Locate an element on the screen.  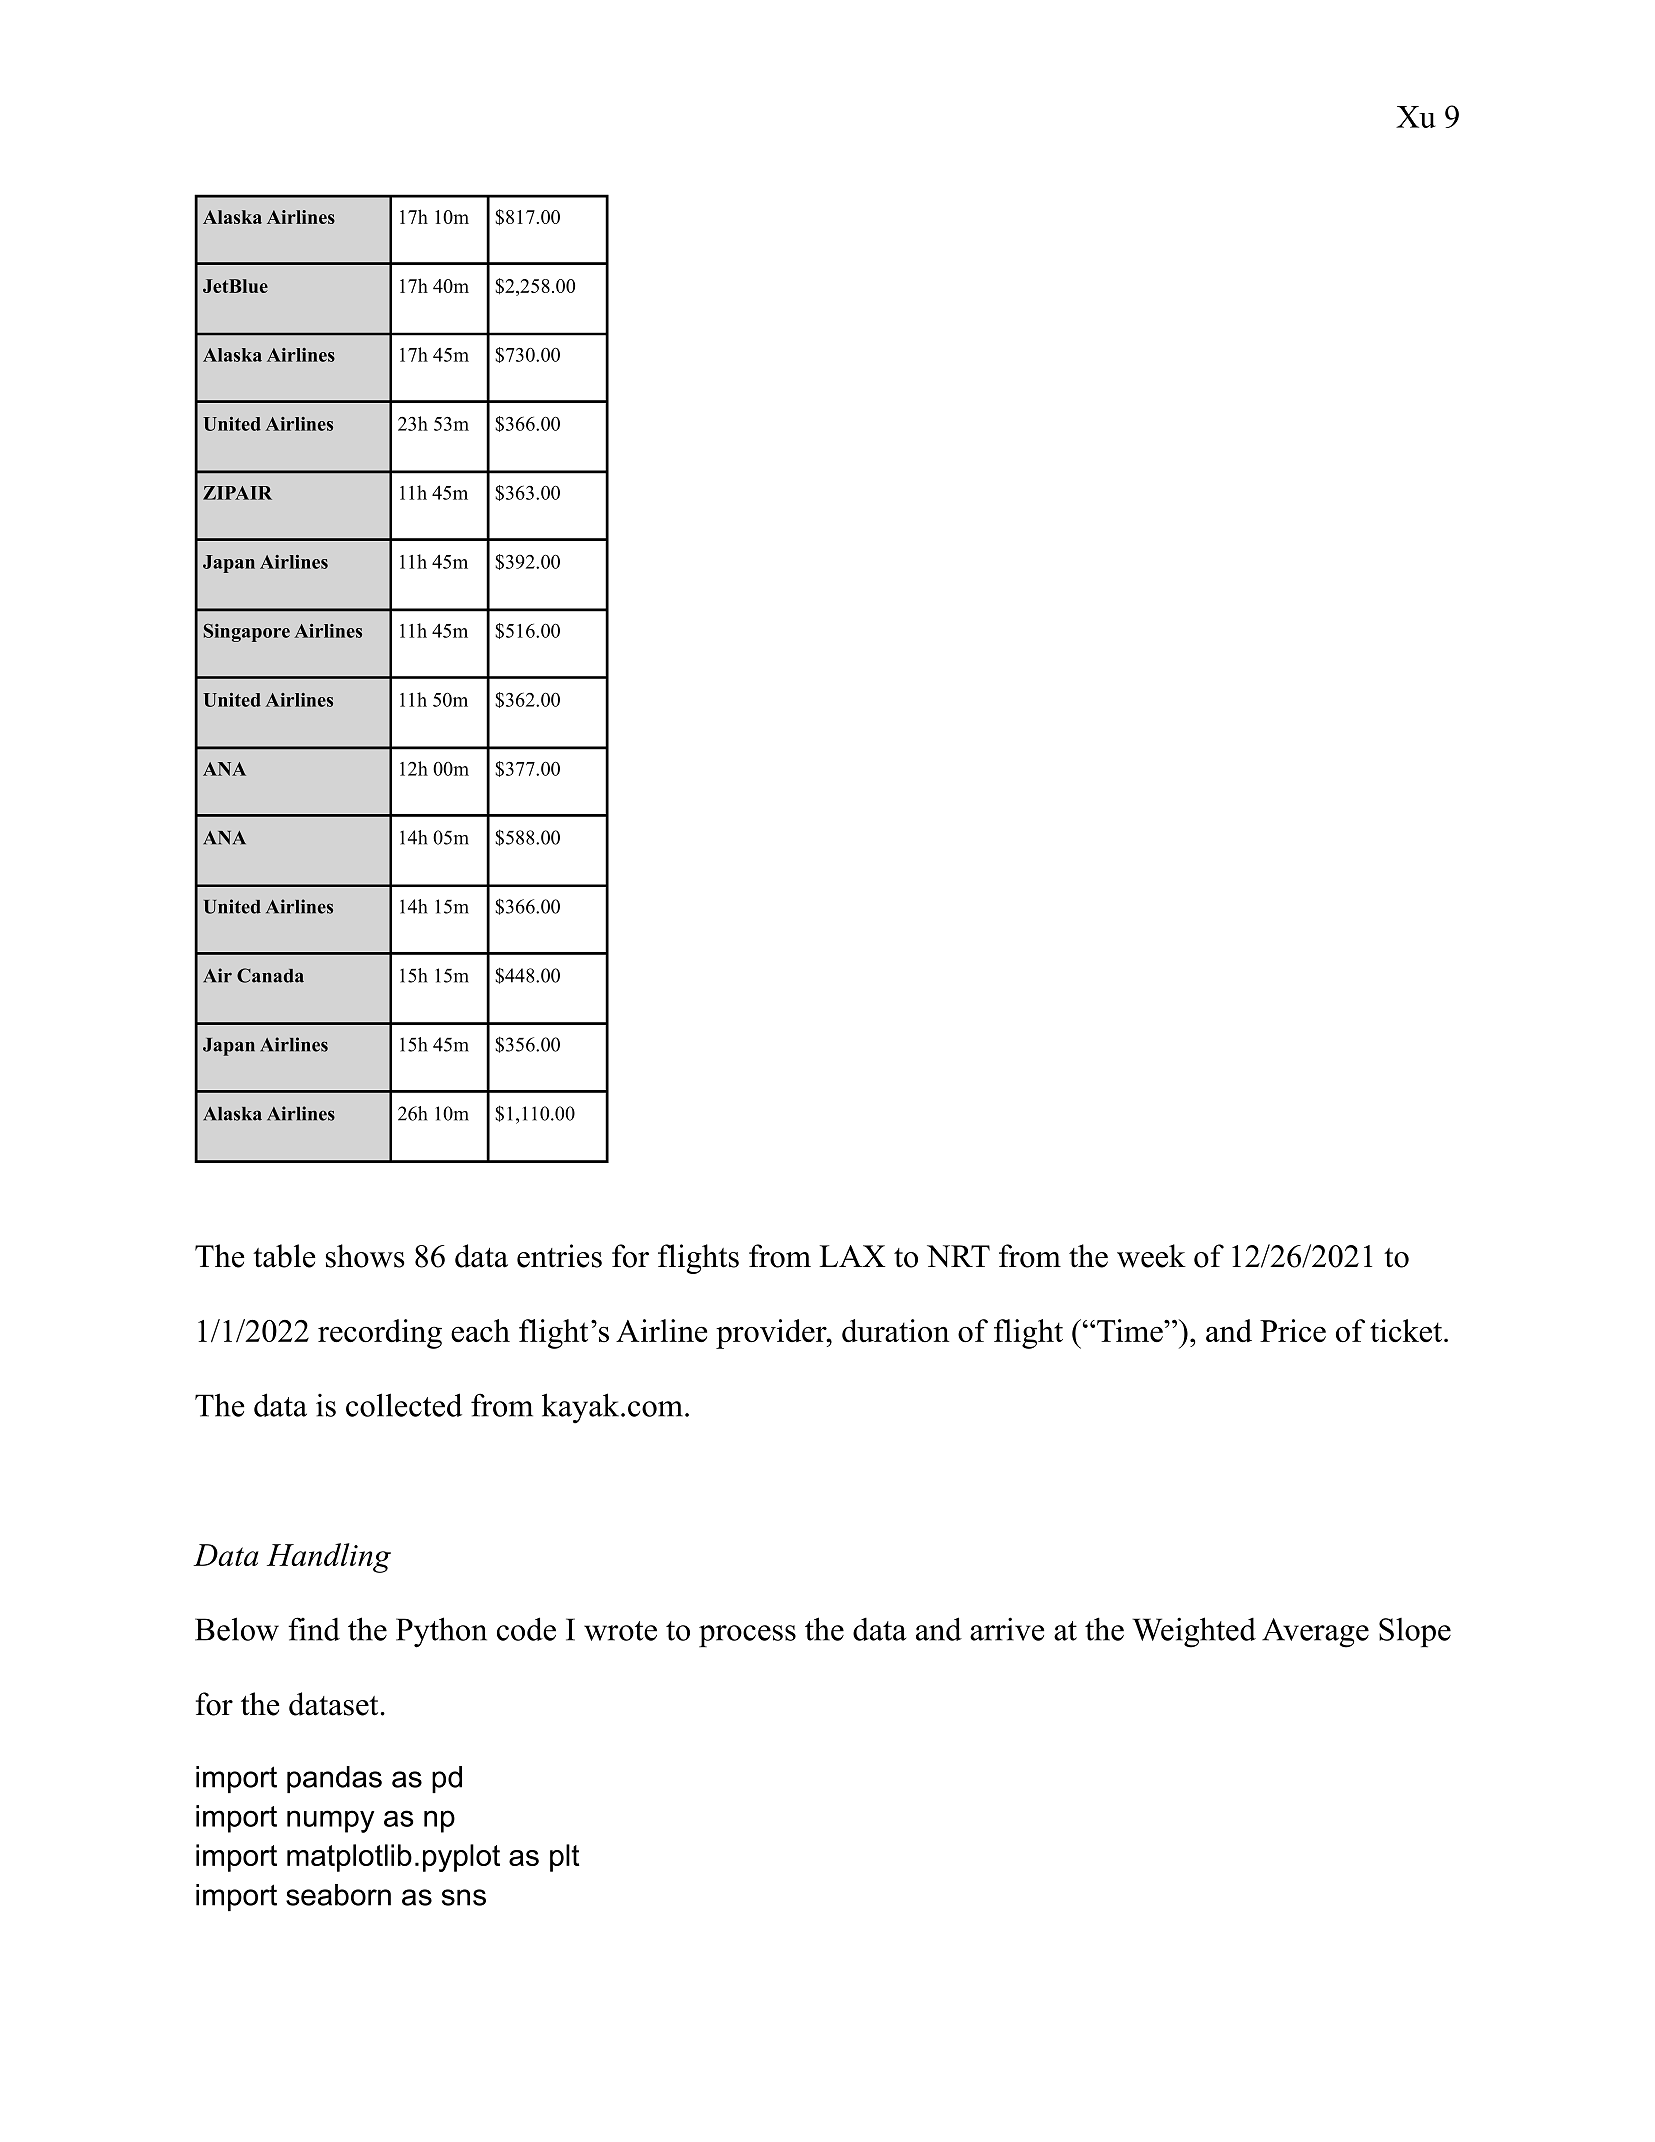
Singapore is located at coordinates (247, 633).
